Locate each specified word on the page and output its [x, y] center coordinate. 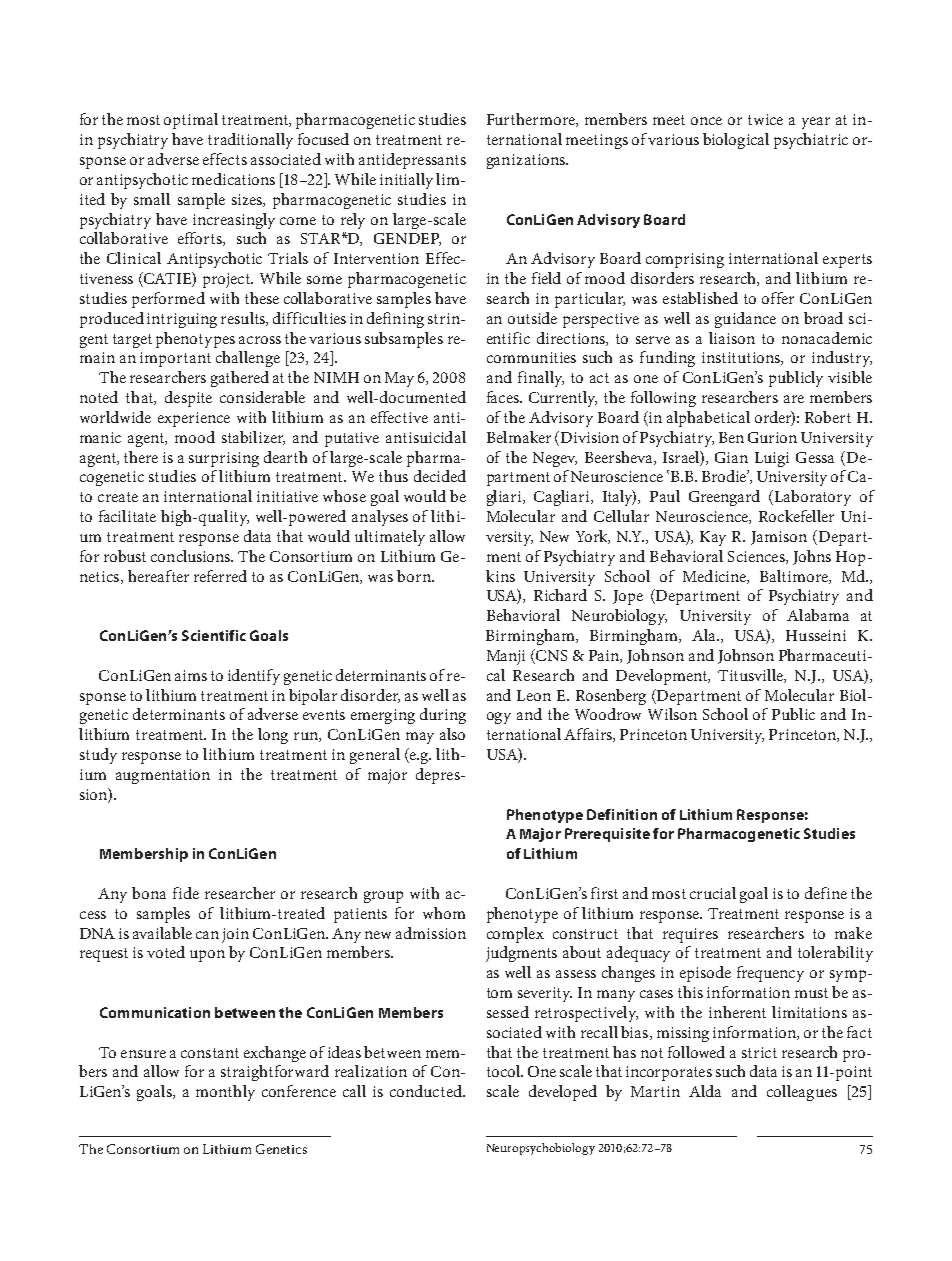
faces [504, 397]
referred [220, 576]
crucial [713, 893]
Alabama [818, 615]
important [175, 359]
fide [186, 893]
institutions [742, 358]
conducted [427, 1091]
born [415, 576]
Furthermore [532, 120]
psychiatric [811, 141]
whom [444, 913]
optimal [191, 121]
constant [210, 1053]
